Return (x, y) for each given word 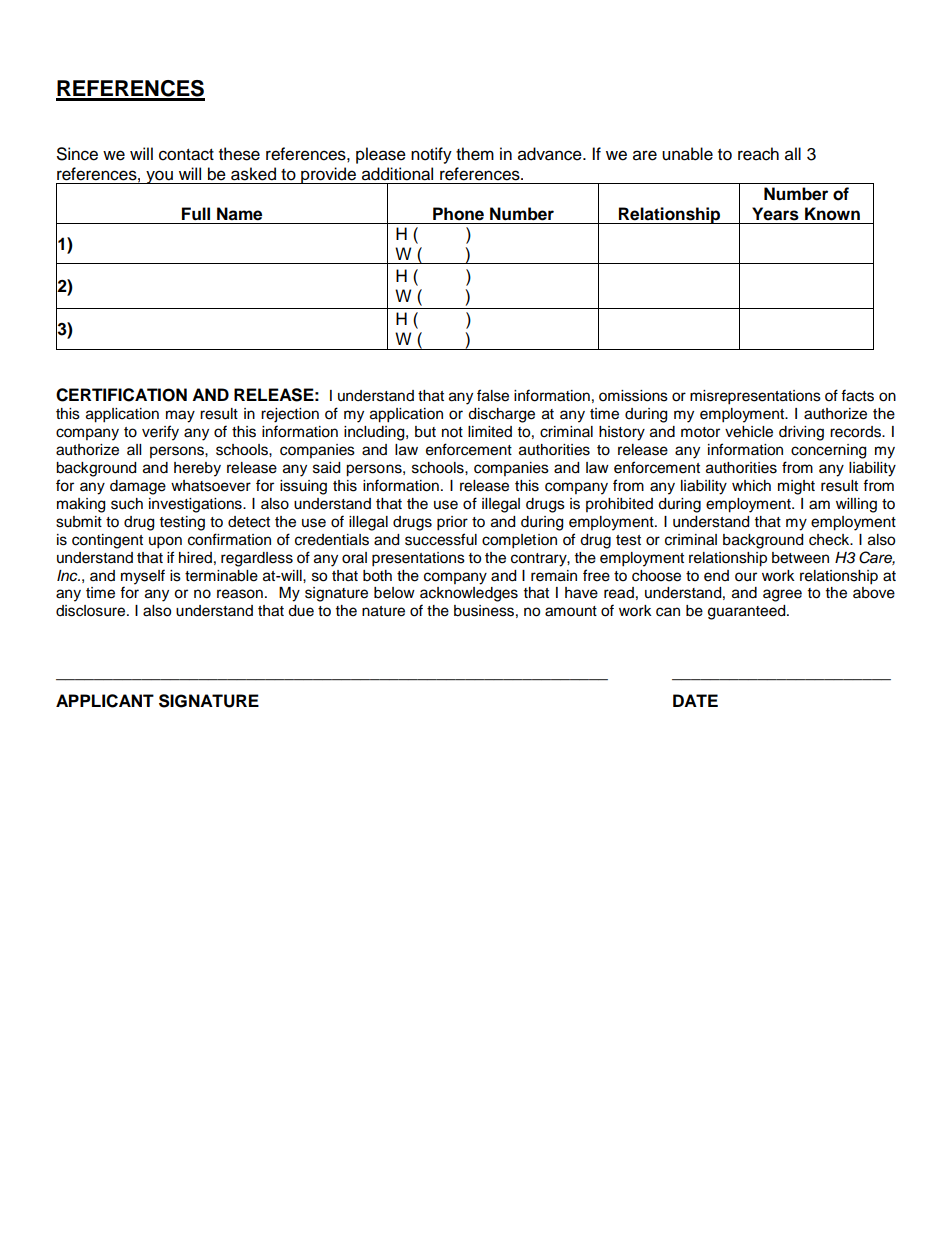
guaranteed (748, 612)
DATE (695, 700)
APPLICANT (105, 701)
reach (758, 154)
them (475, 154)
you (159, 177)
